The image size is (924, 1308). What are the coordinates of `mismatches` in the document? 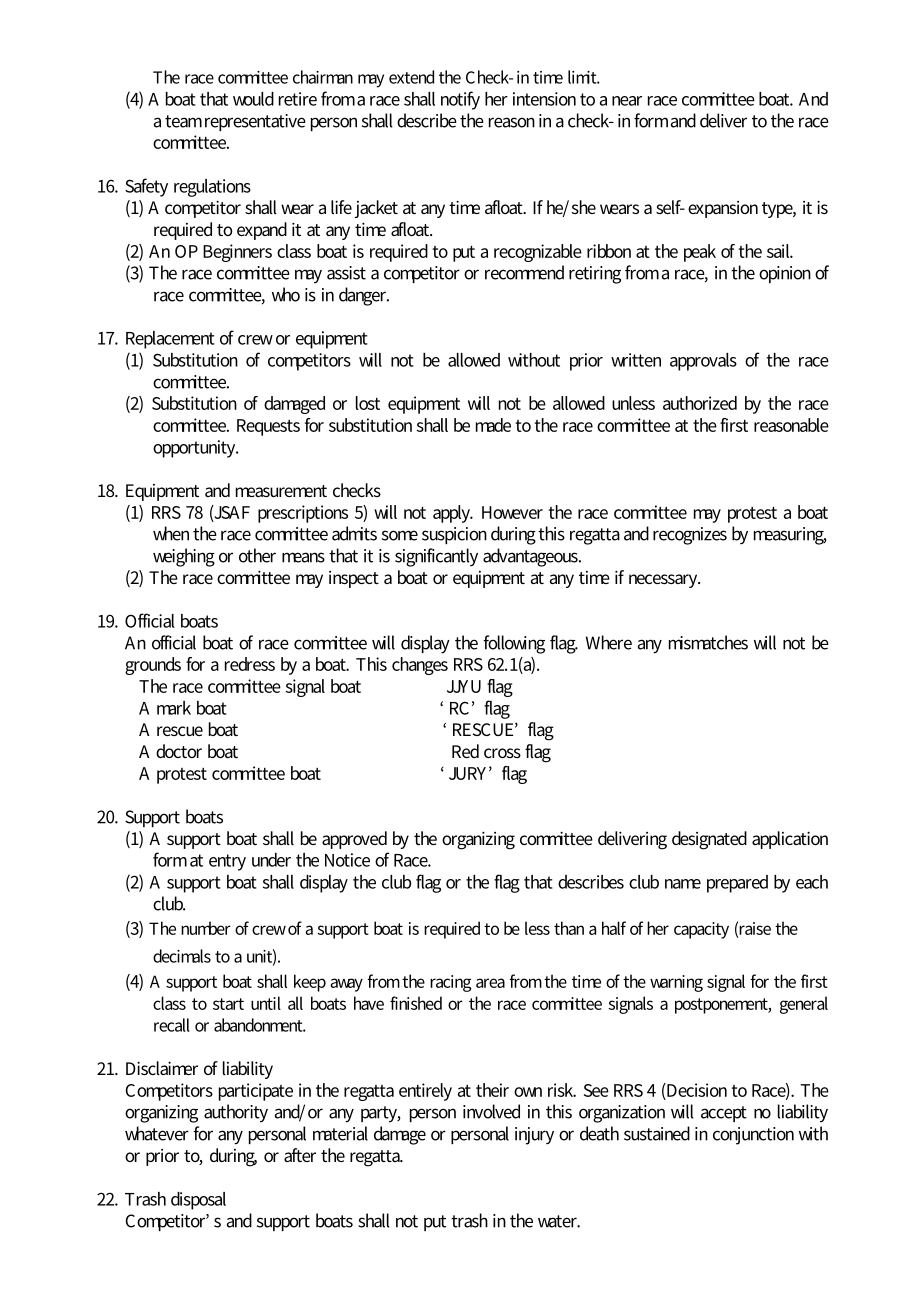 It's located at (708, 642).
